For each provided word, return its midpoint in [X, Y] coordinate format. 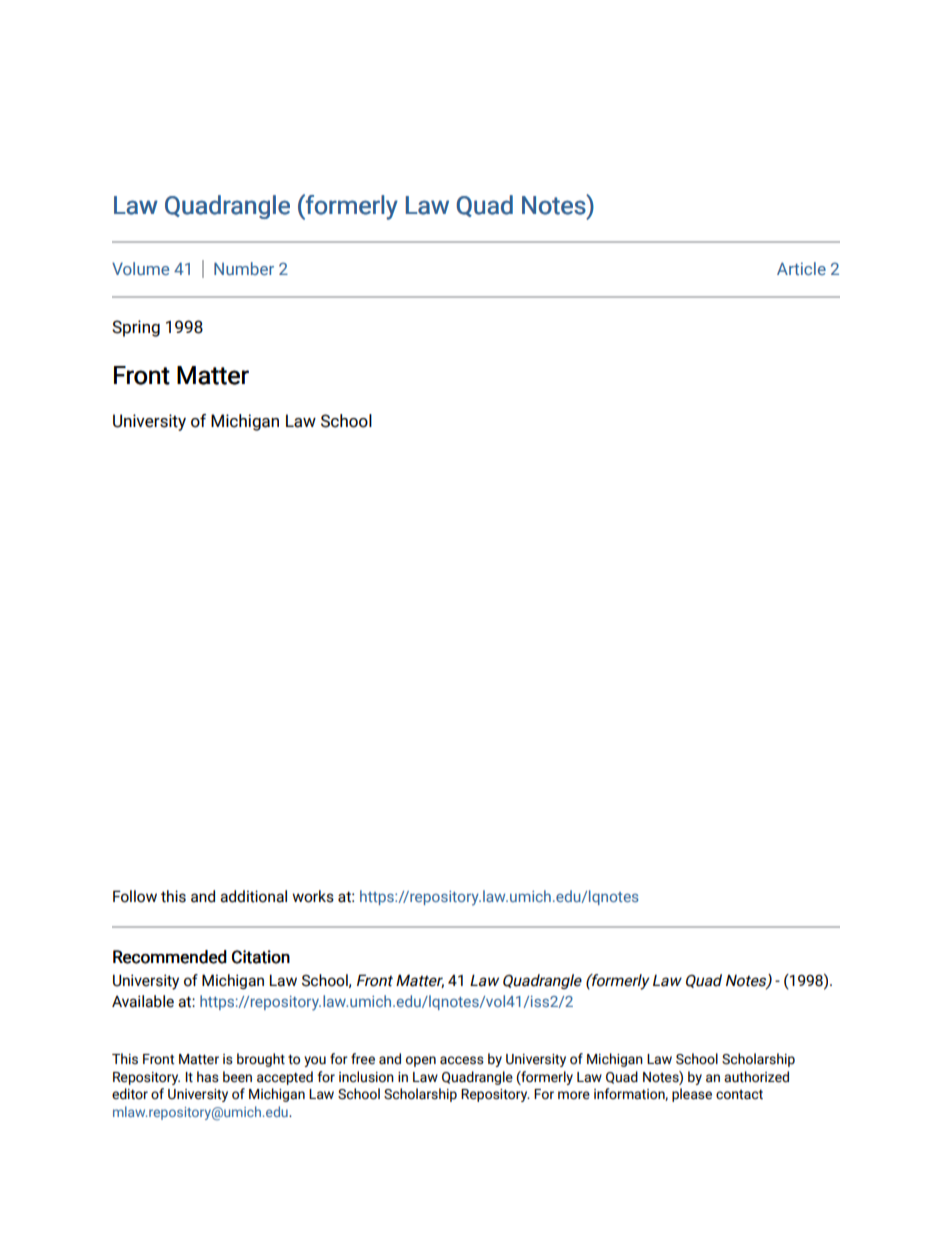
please [692, 1095]
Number [244, 268]
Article [801, 268]
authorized [756, 1077]
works [313, 896]
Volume [140, 268]
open [421, 1061]
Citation [261, 957]
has [208, 1077]
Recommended [170, 957]
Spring [136, 328]
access [462, 1060]
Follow [135, 896]
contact [739, 1095]
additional [253, 896]
